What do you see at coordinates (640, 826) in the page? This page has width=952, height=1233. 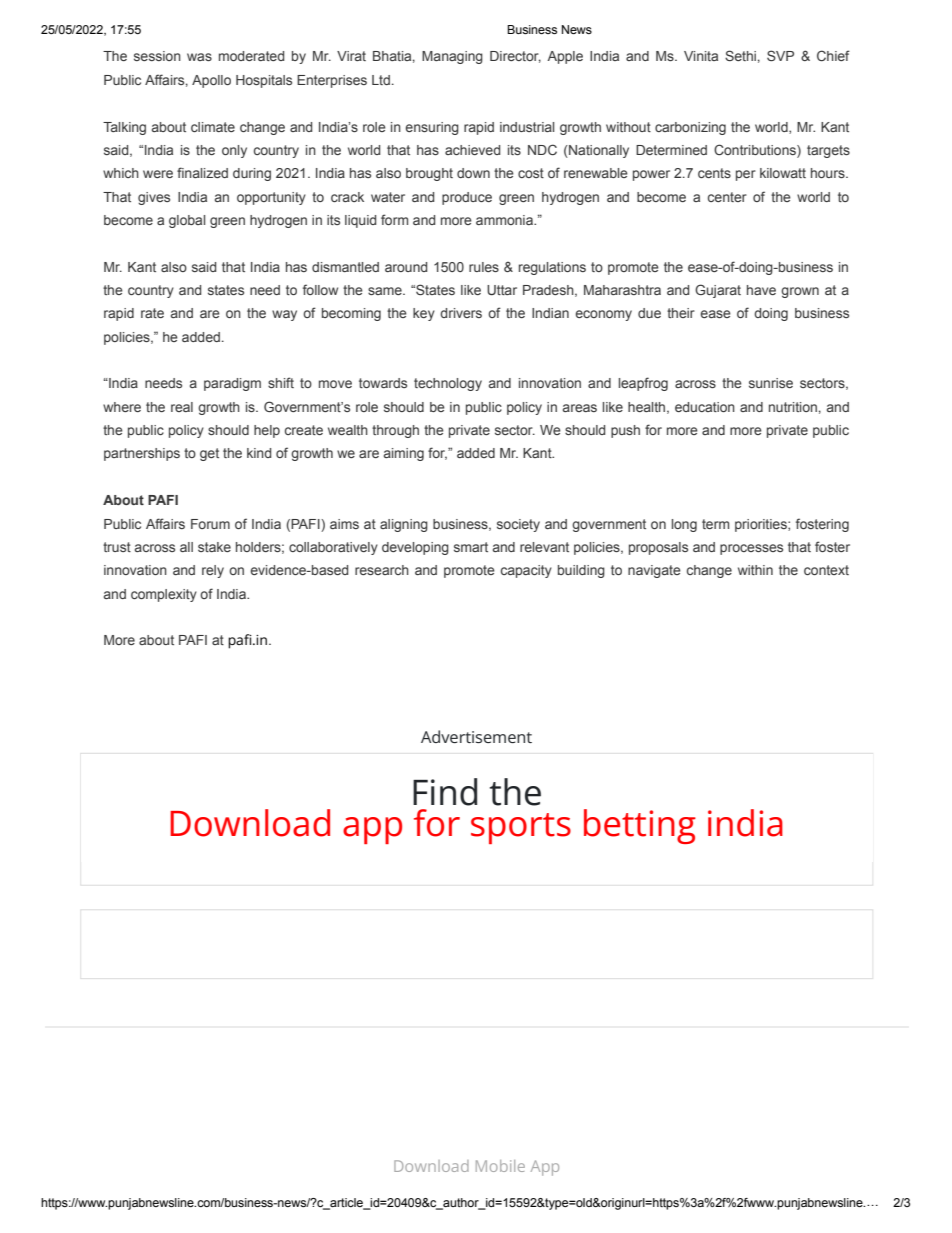 I see `betting` at bounding box center [640, 826].
